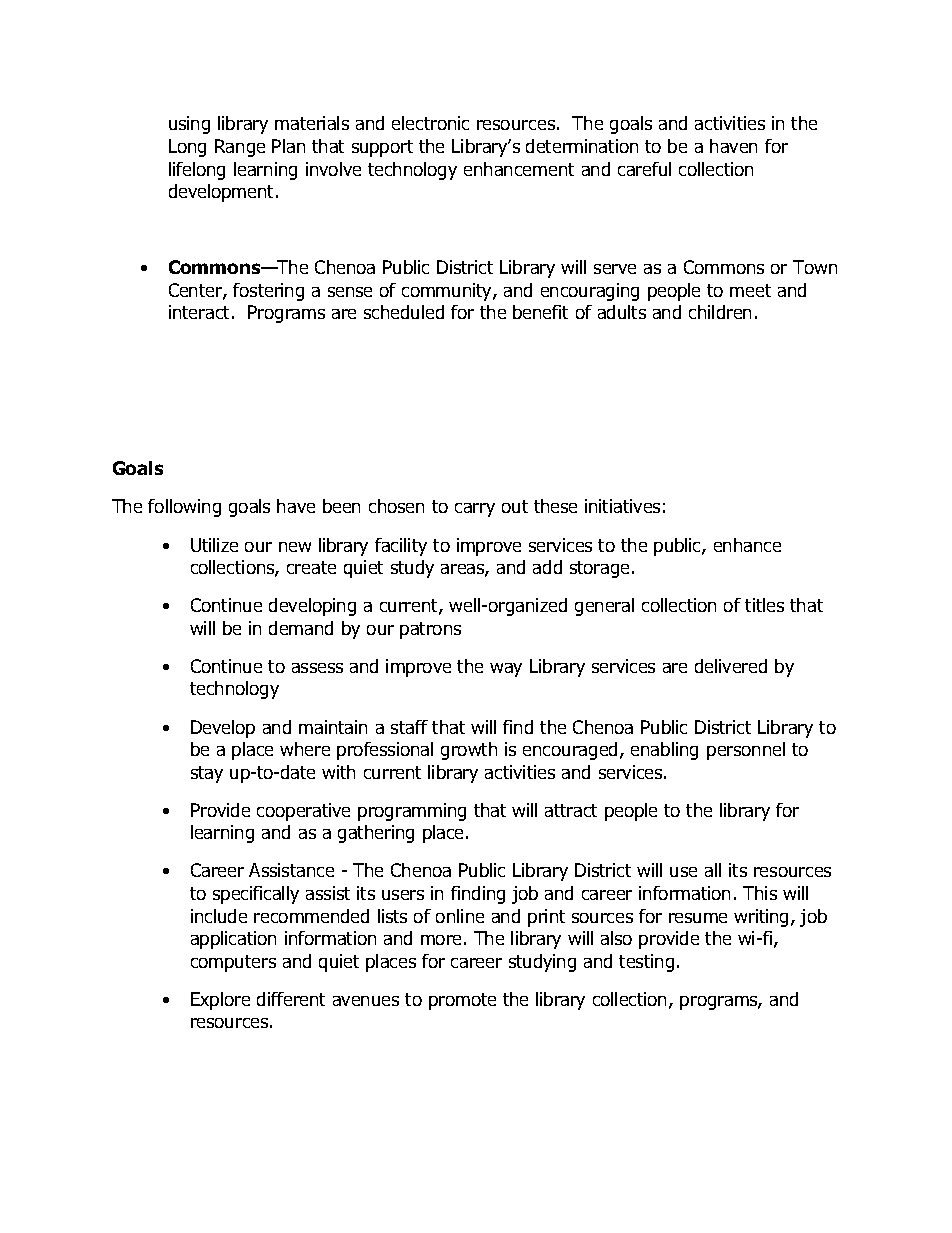 Image resolution: width=952 pixels, height=1233 pixels. I want to click on electronic, so click(430, 123).
